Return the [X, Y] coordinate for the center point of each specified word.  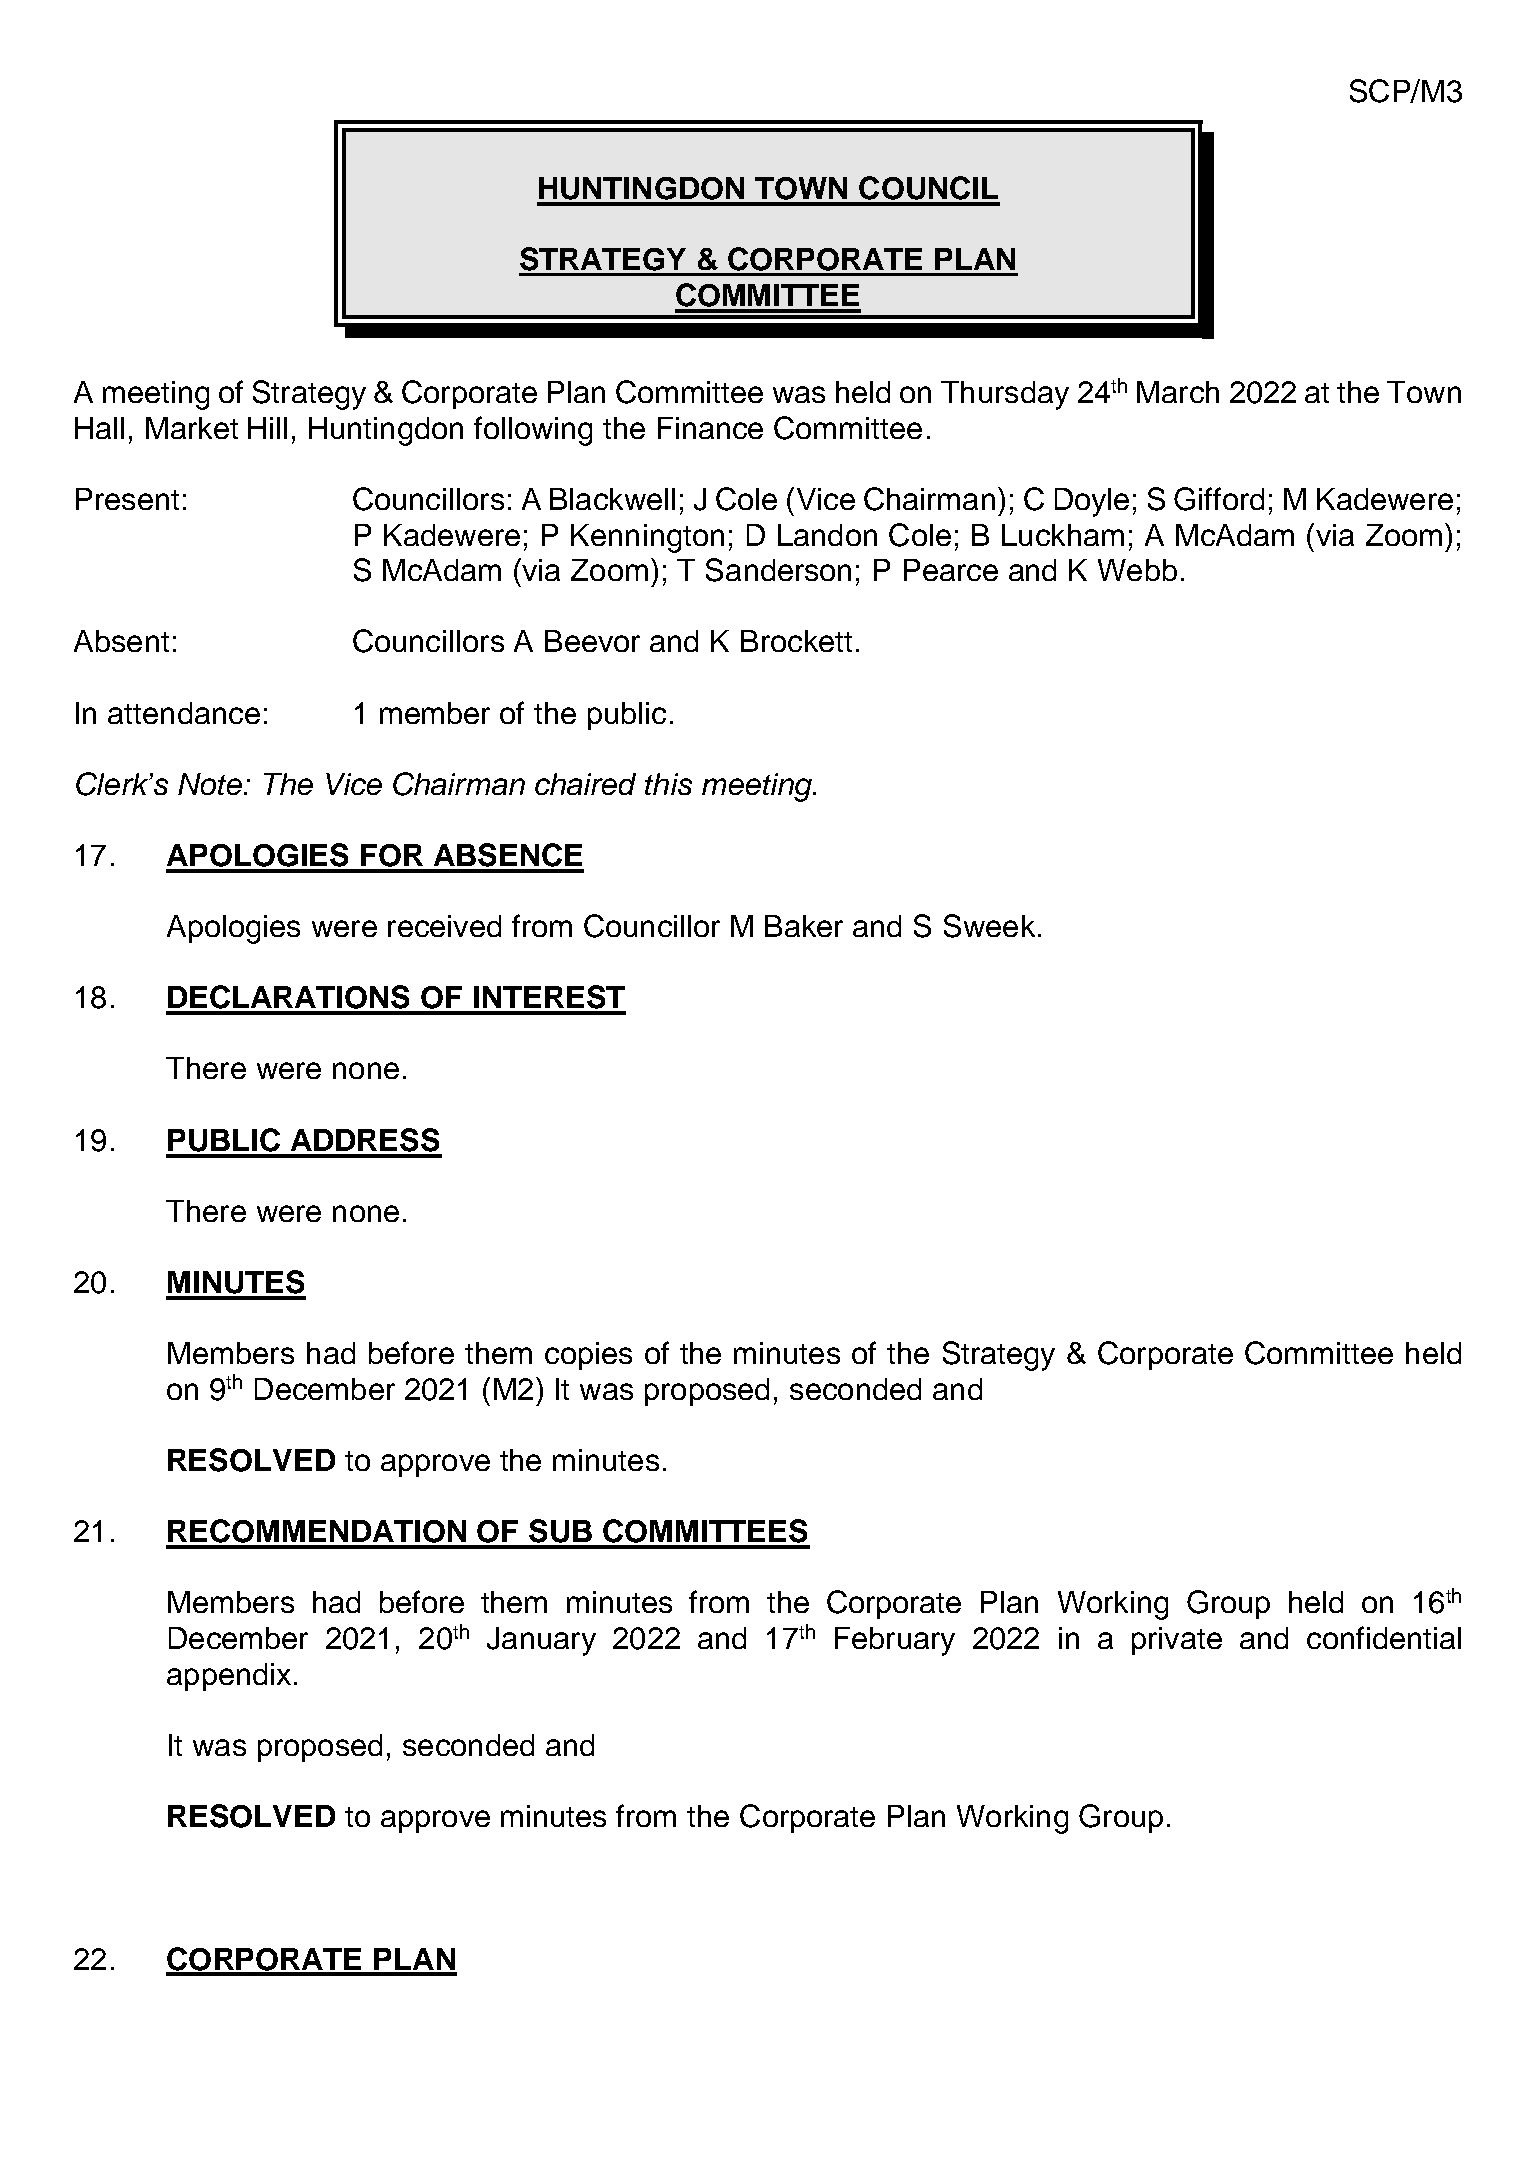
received [444, 926]
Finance [710, 428]
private [1177, 1641]
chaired [585, 784]
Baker [804, 926]
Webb [1137, 570]
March [1178, 392]
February [895, 1641]
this [668, 784]
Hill [267, 428]
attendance [184, 713]
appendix [229, 1677]
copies [588, 1356]
